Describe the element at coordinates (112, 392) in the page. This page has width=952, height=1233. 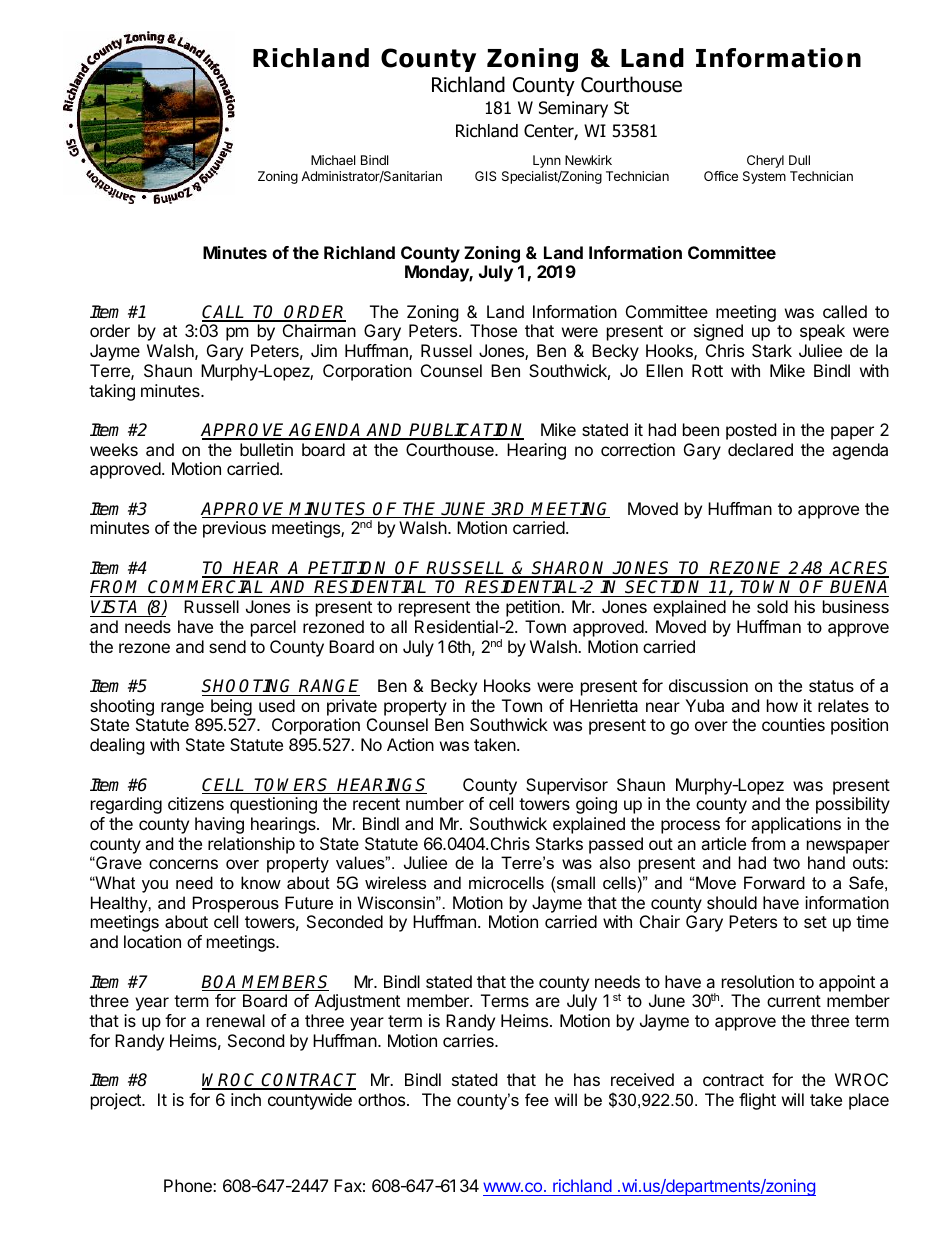
I see `taking` at that location.
